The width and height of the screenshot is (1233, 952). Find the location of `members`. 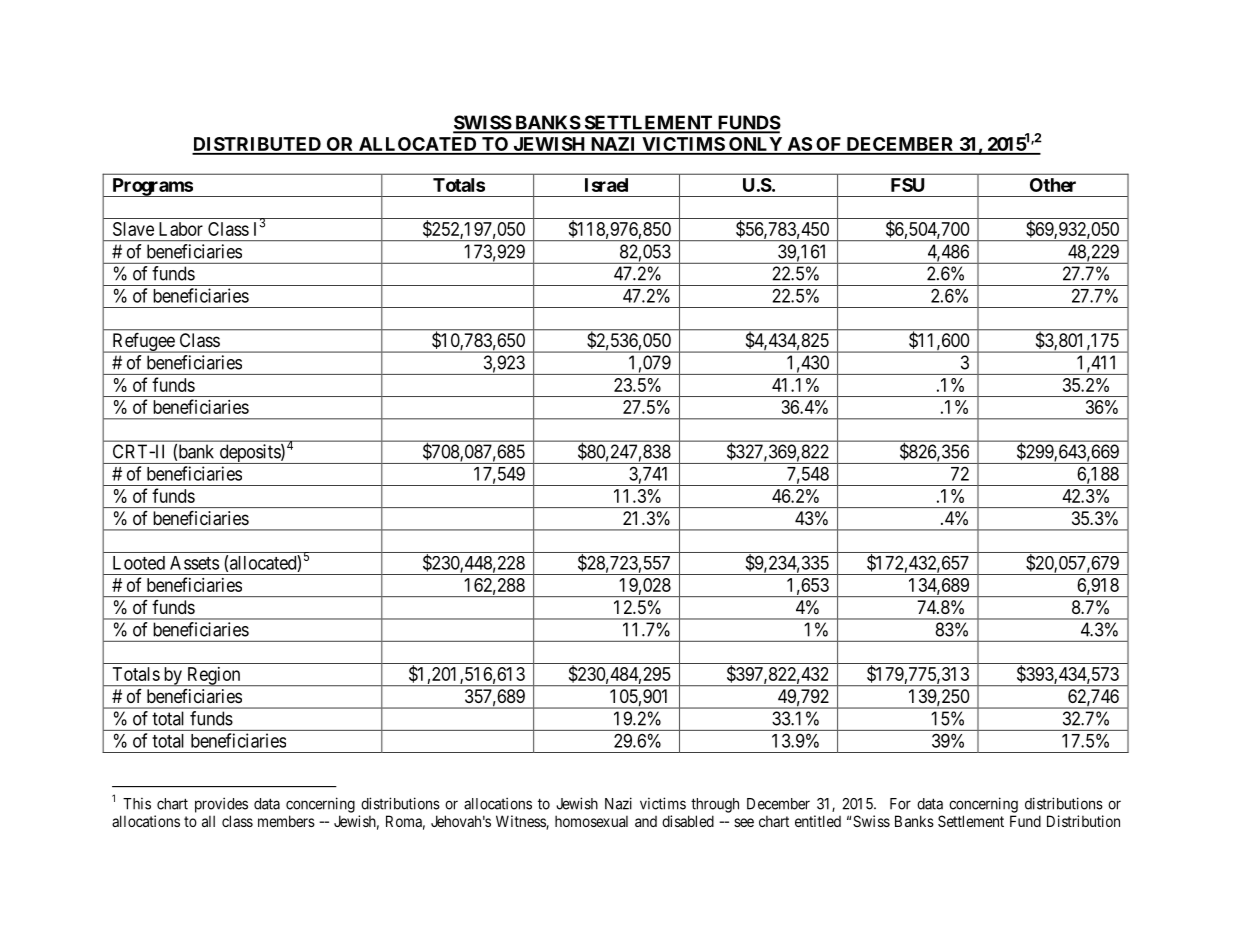

members is located at coordinates (286, 821).
